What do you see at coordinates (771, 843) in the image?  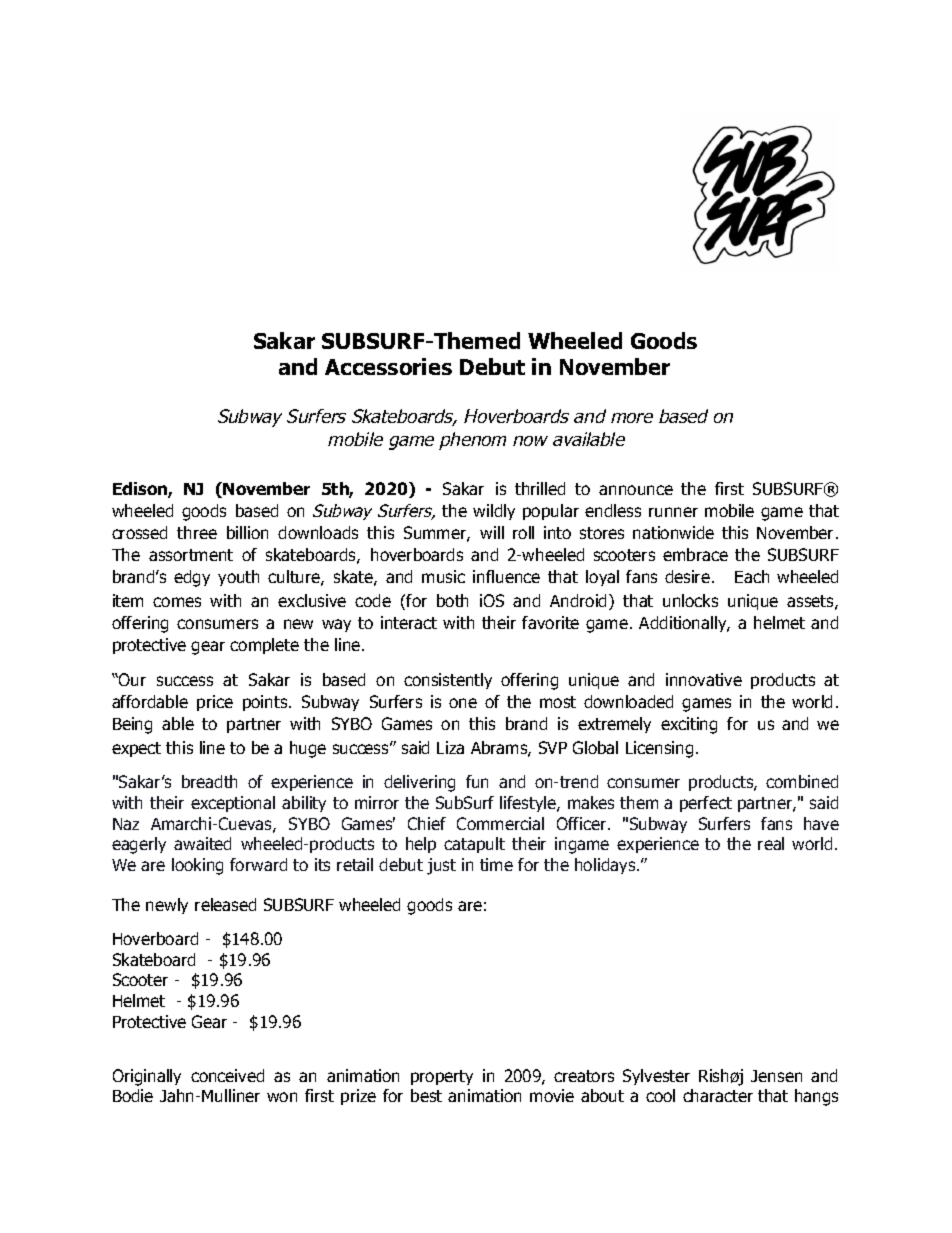 I see `real` at bounding box center [771, 843].
